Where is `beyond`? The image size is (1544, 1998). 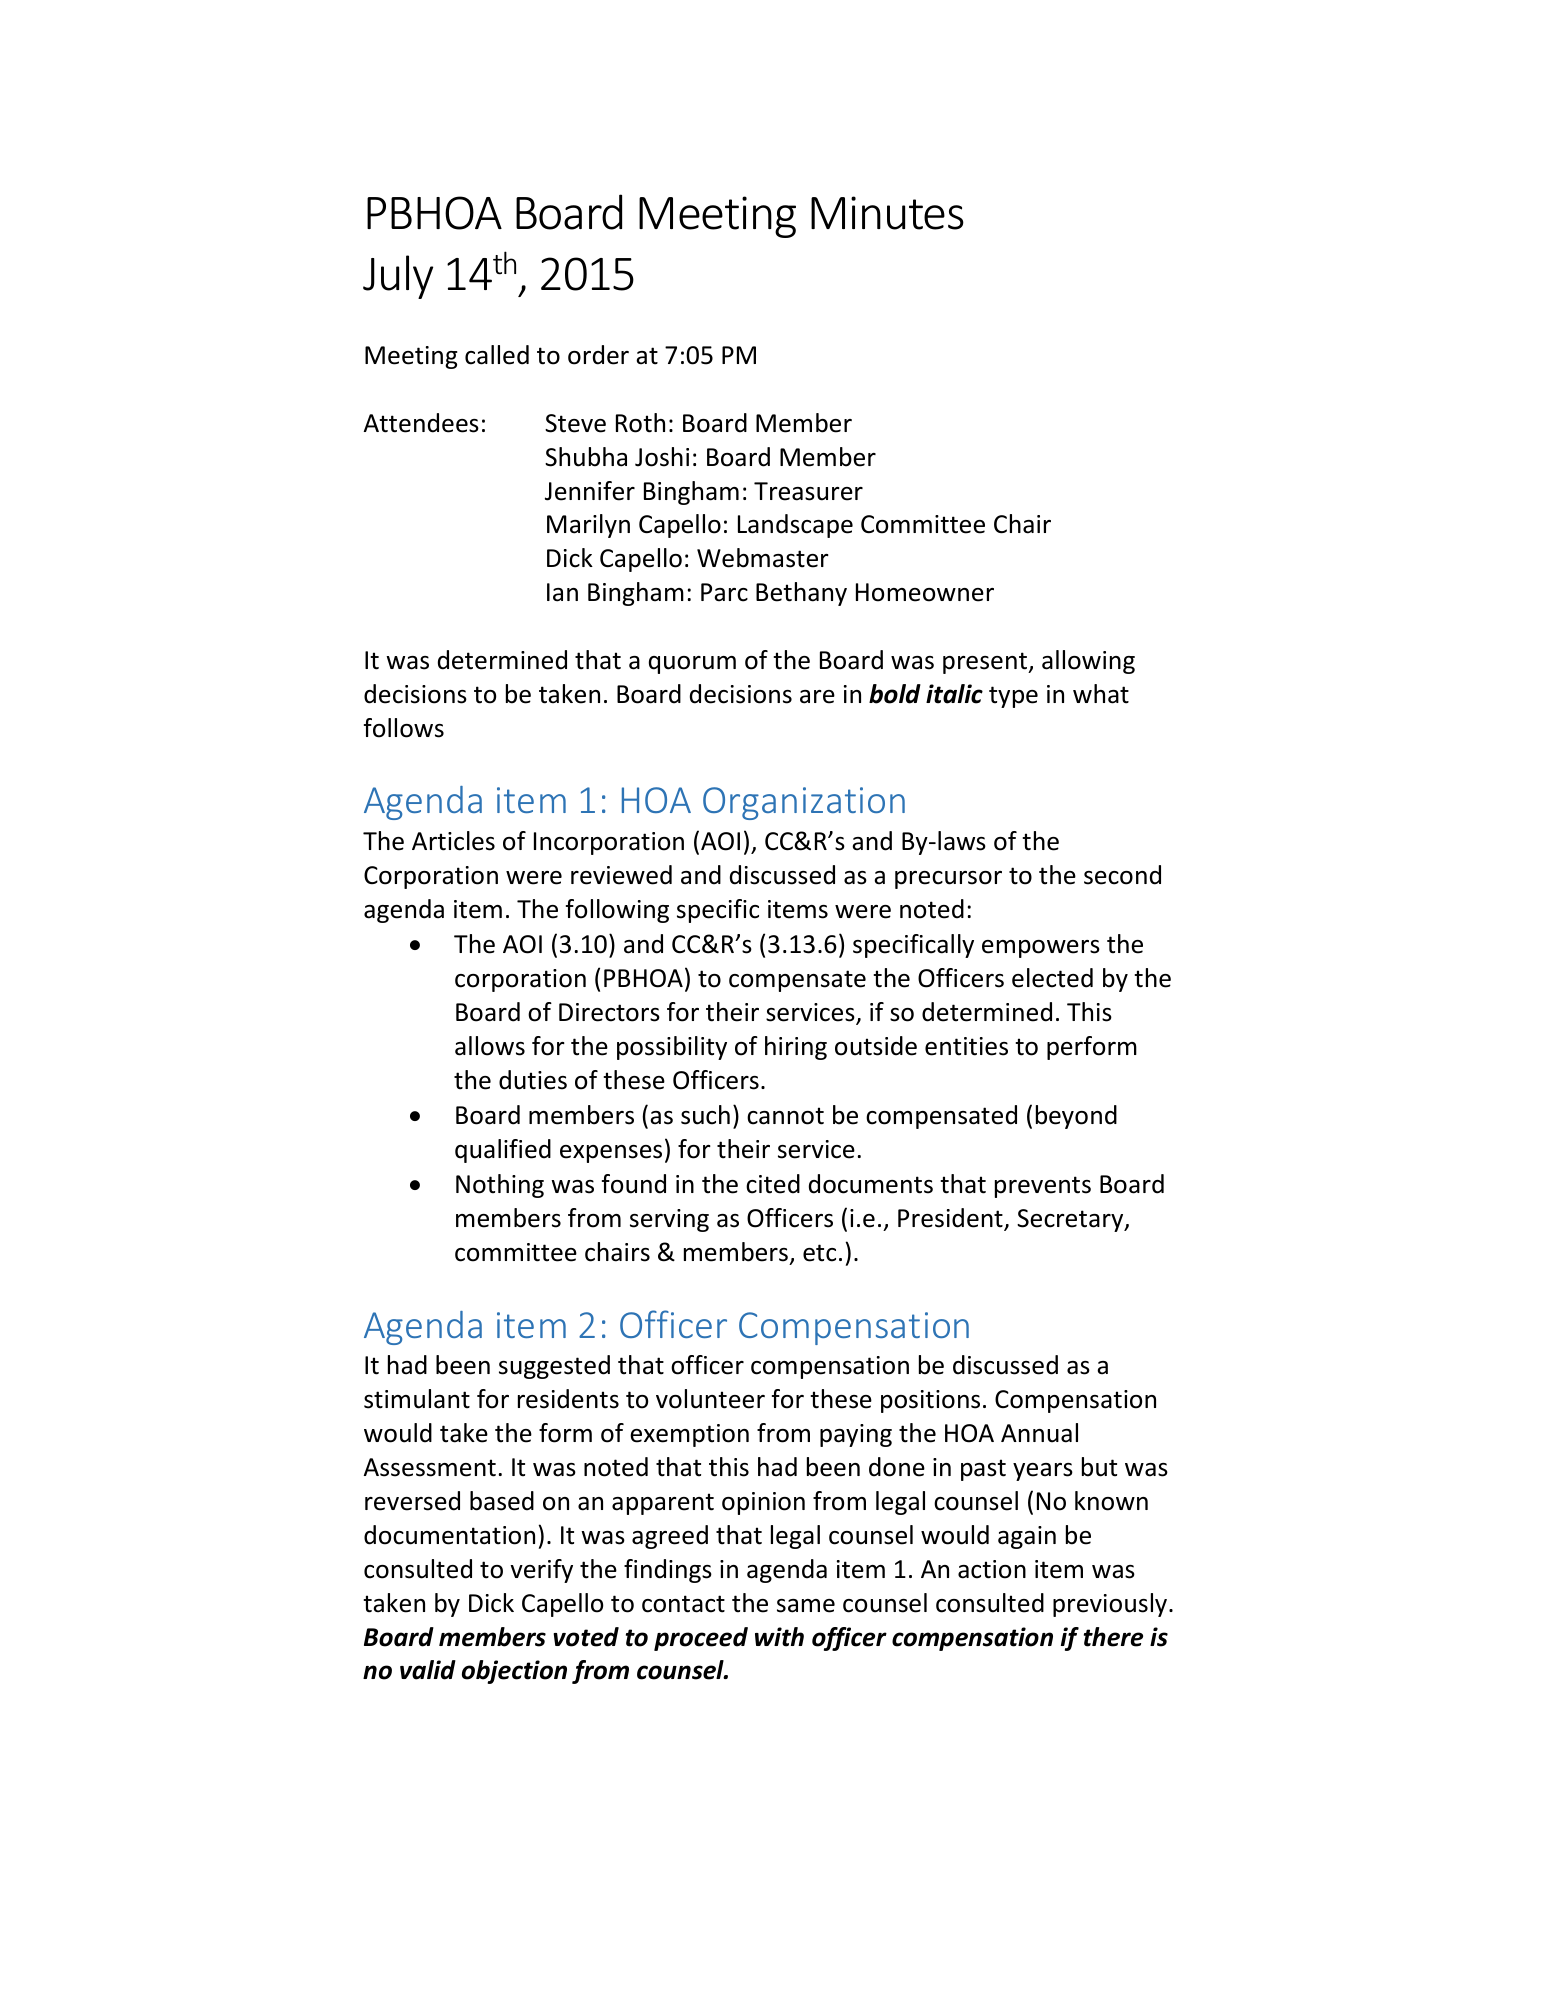
beyond is located at coordinates (1076, 1117).
